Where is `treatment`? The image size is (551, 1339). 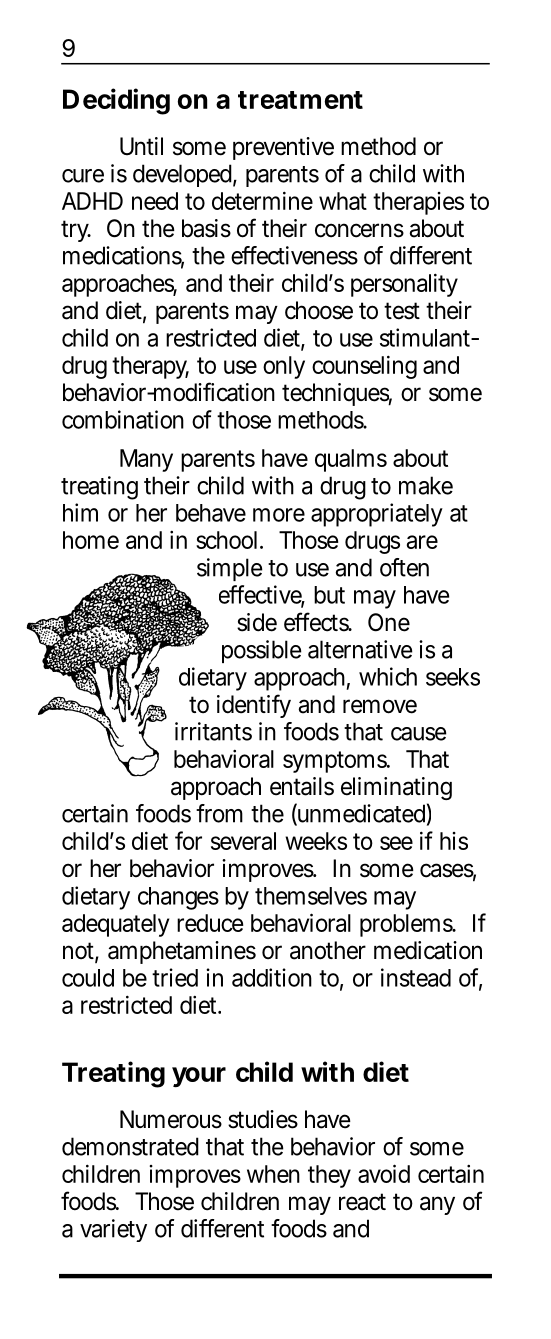
treatment is located at coordinates (300, 100).
